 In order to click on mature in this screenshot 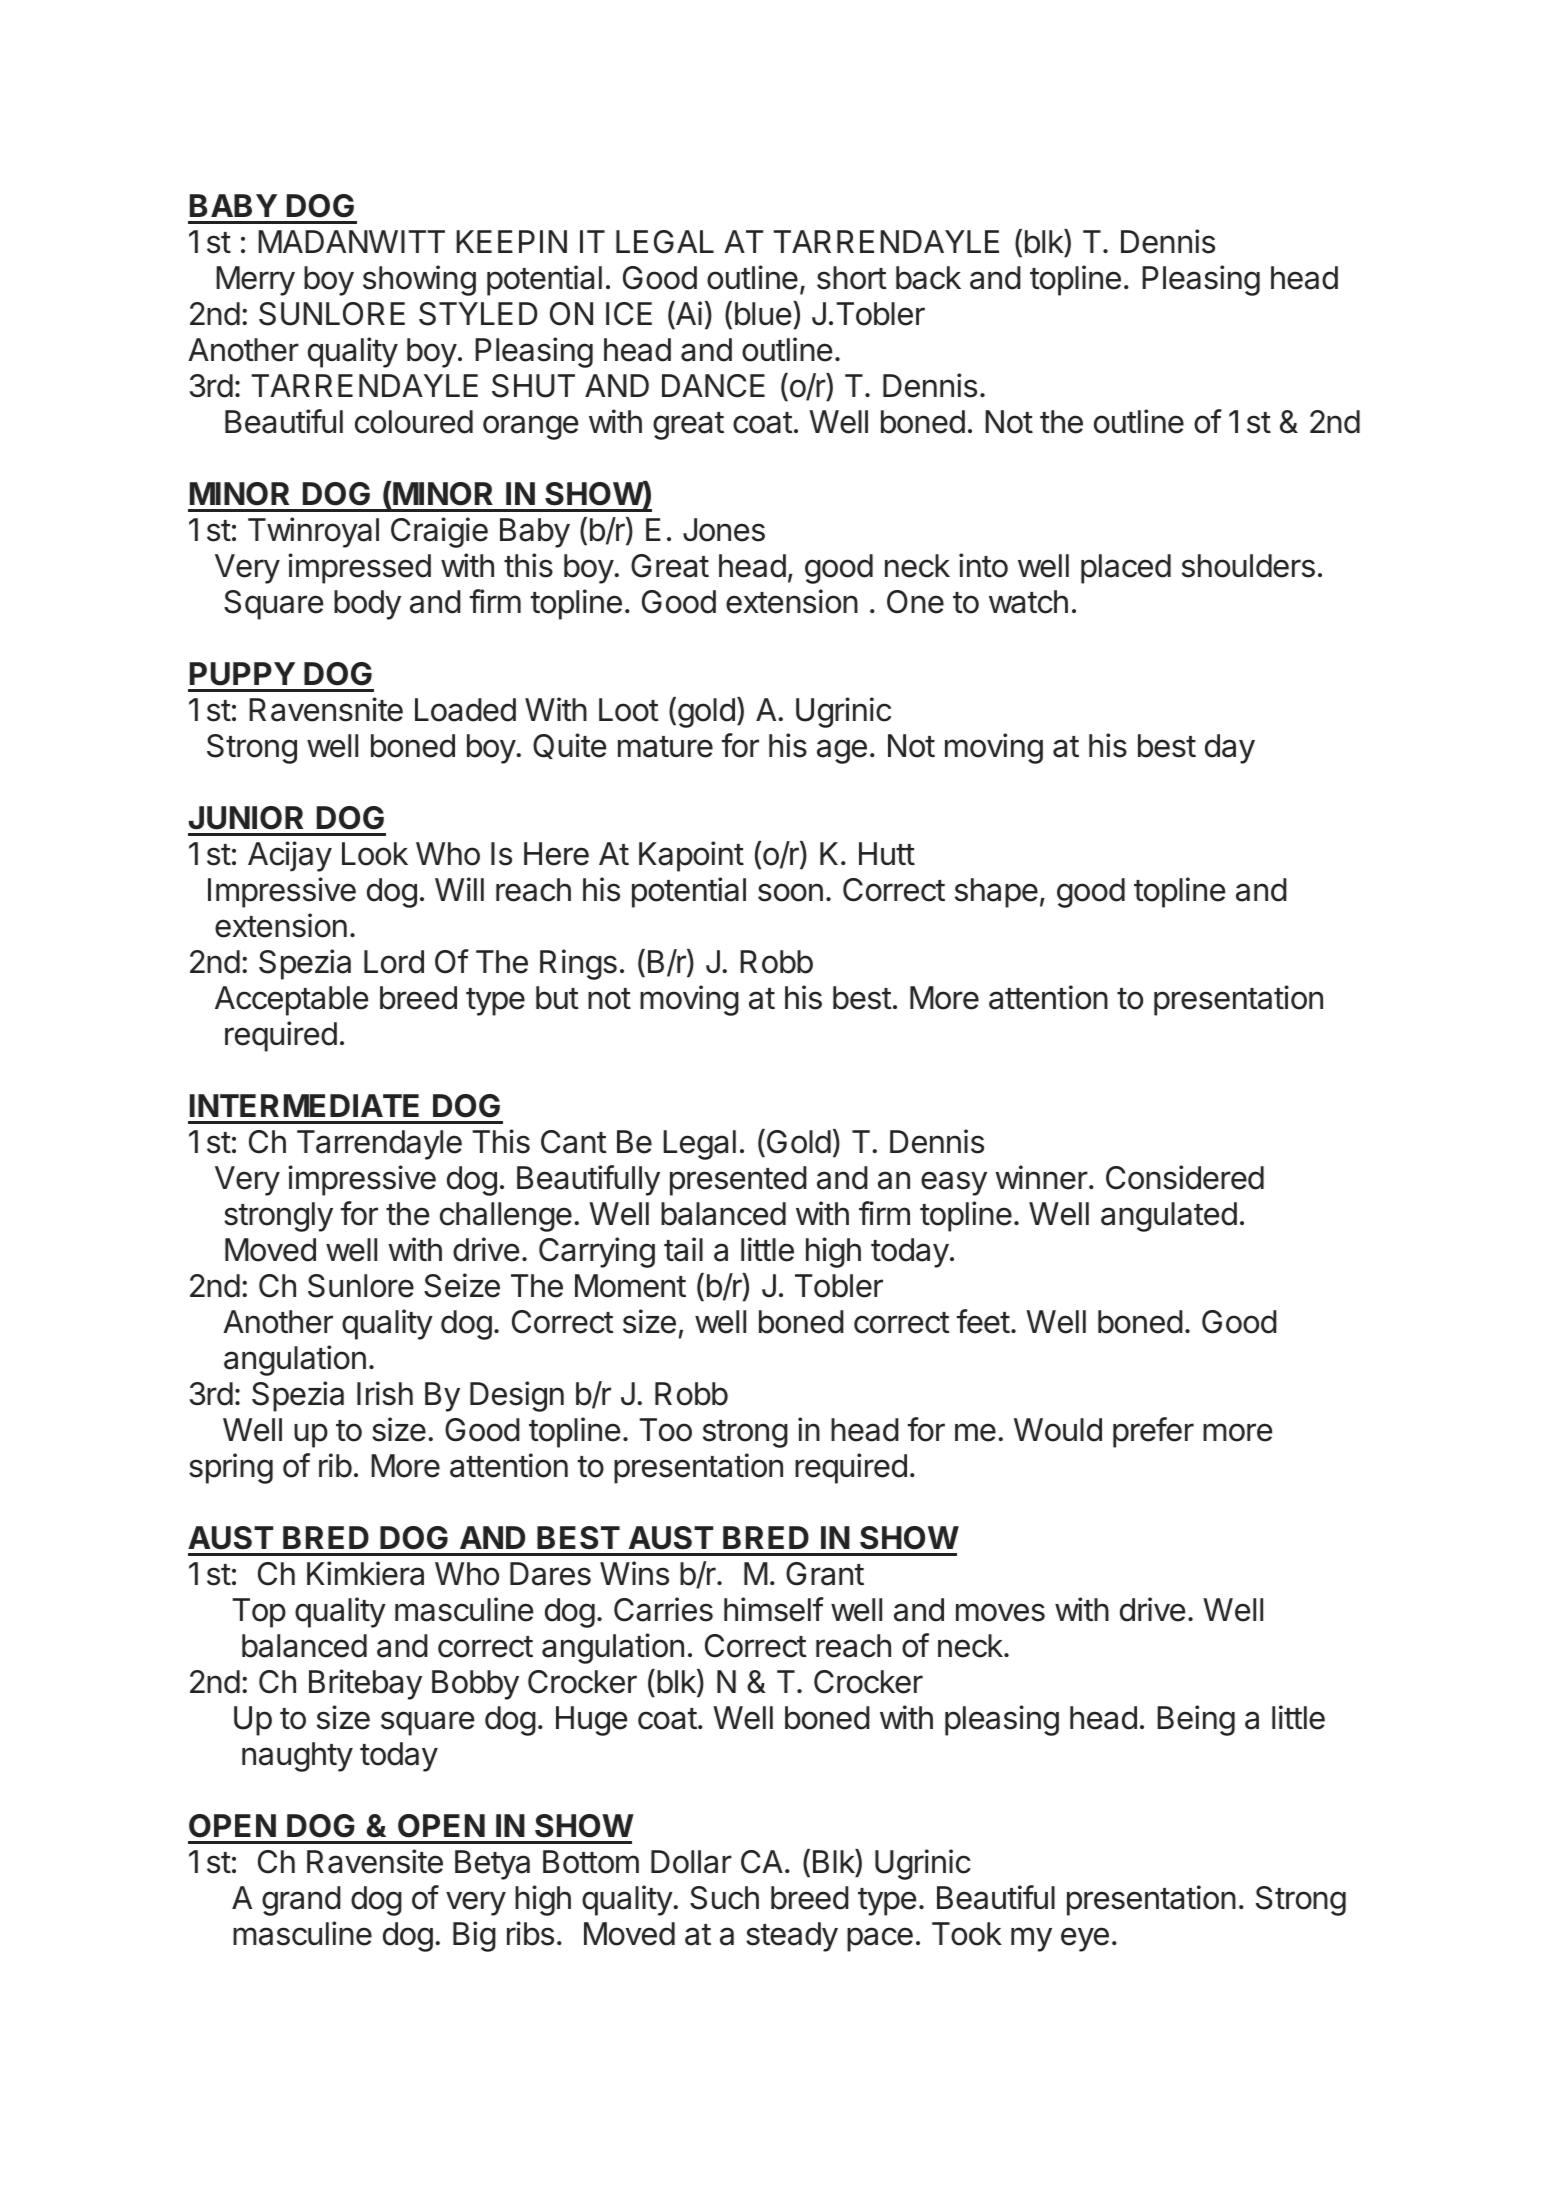, I will do `click(665, 747)`.
